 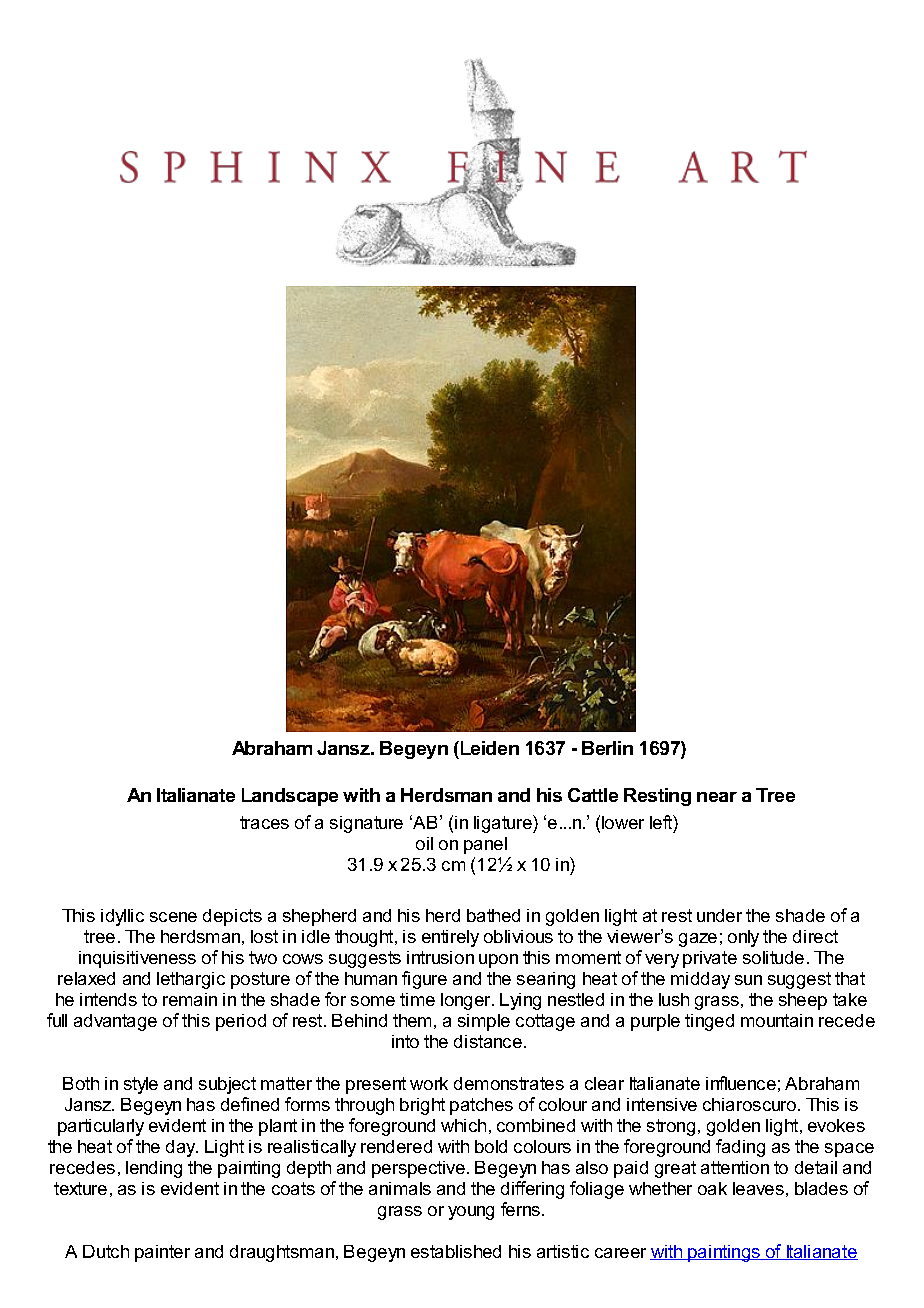 I want to click on Leiden, so click(x=488, y=750).
